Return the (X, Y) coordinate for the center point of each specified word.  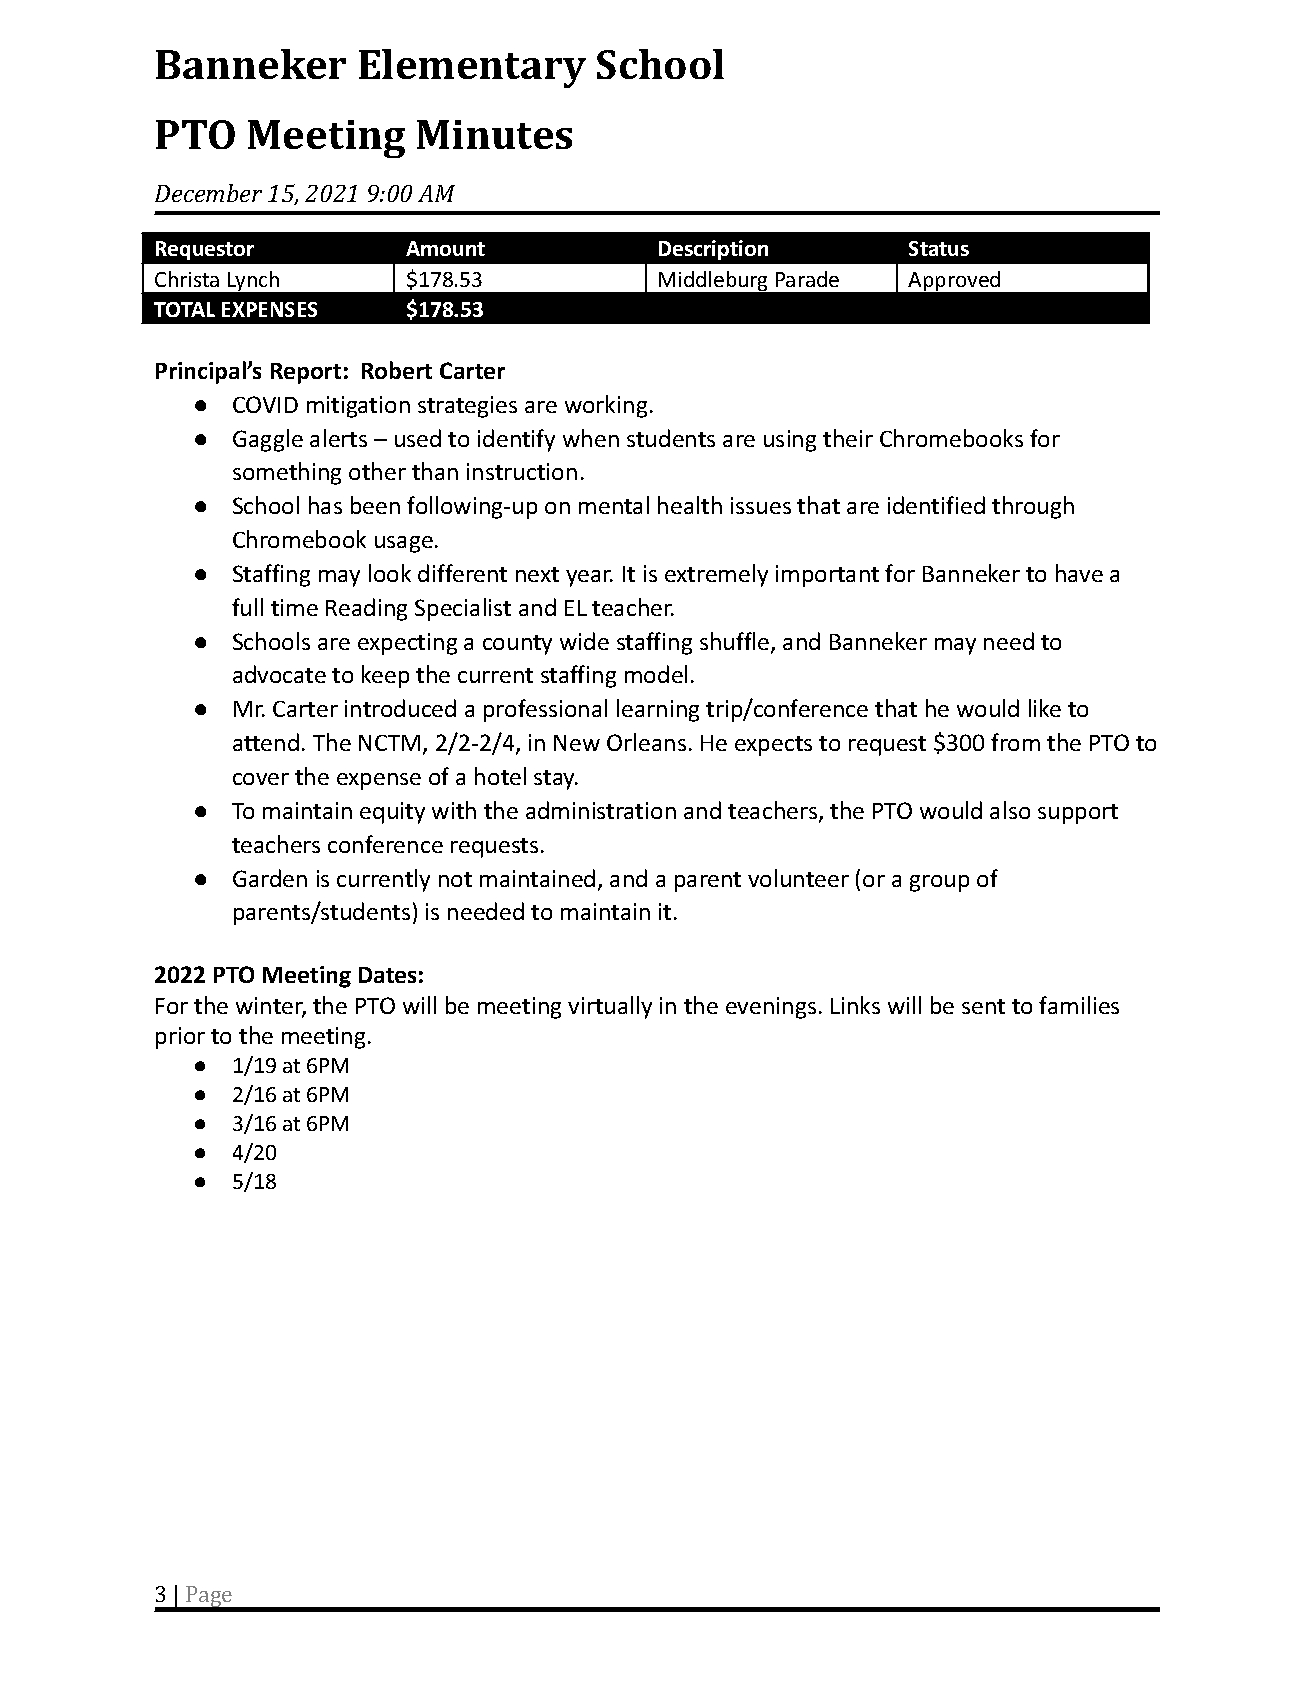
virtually (610, 1007)
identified (936, 505)
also (1010, 810)
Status (939, 248)
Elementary (472, 68)
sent (983, 1006)
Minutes (494, 134)
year (589, 578)
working (606, 406)
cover (261, 779)
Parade (807, 279)
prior (180, 1038)
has (325, 505)
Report (306, 373)
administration (601, 810)
